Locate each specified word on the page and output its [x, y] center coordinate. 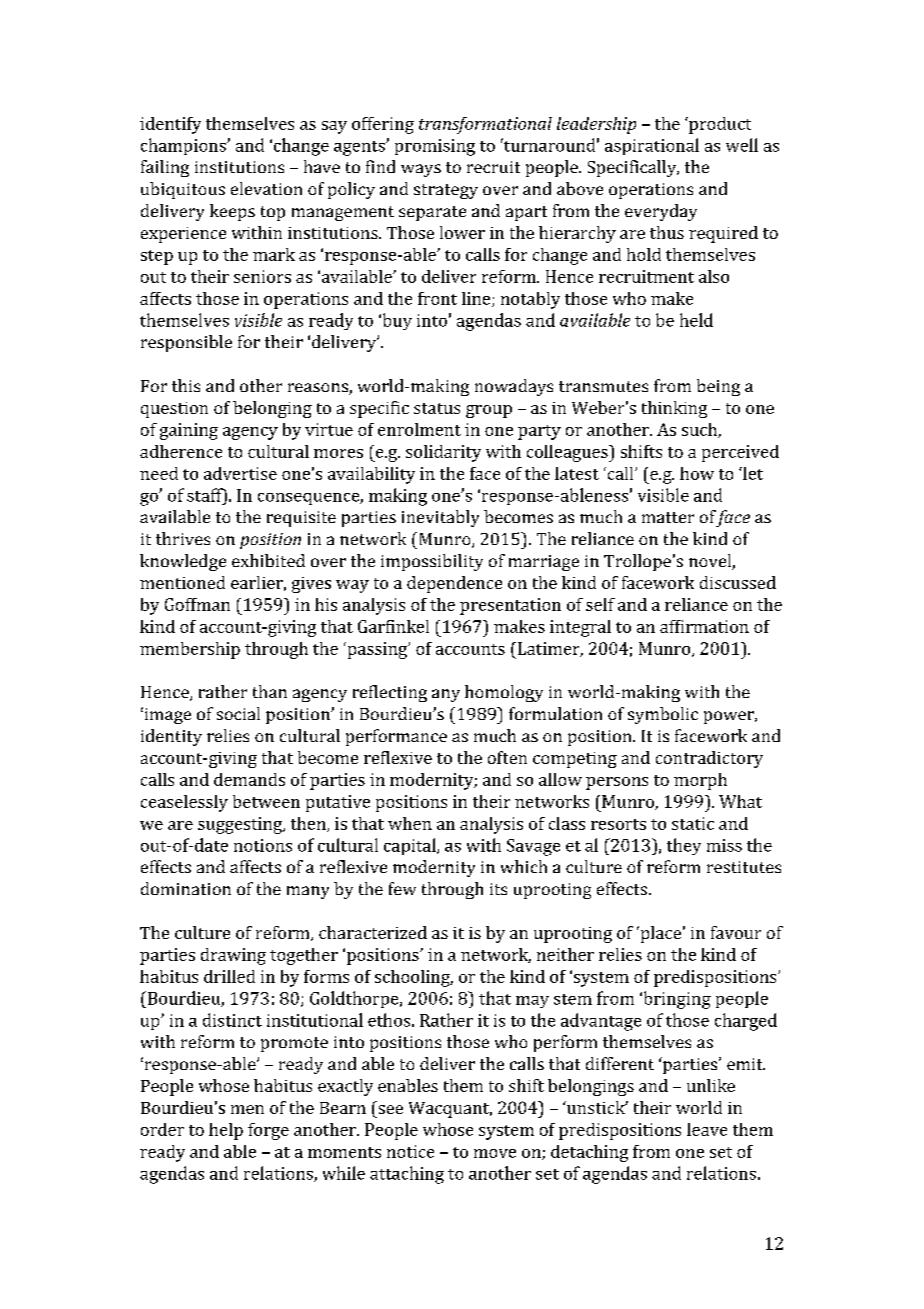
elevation [266, 188]
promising [435, 147]
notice [410, 1151]
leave [707, 1129]
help [226, 1131]
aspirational [652, 146]
